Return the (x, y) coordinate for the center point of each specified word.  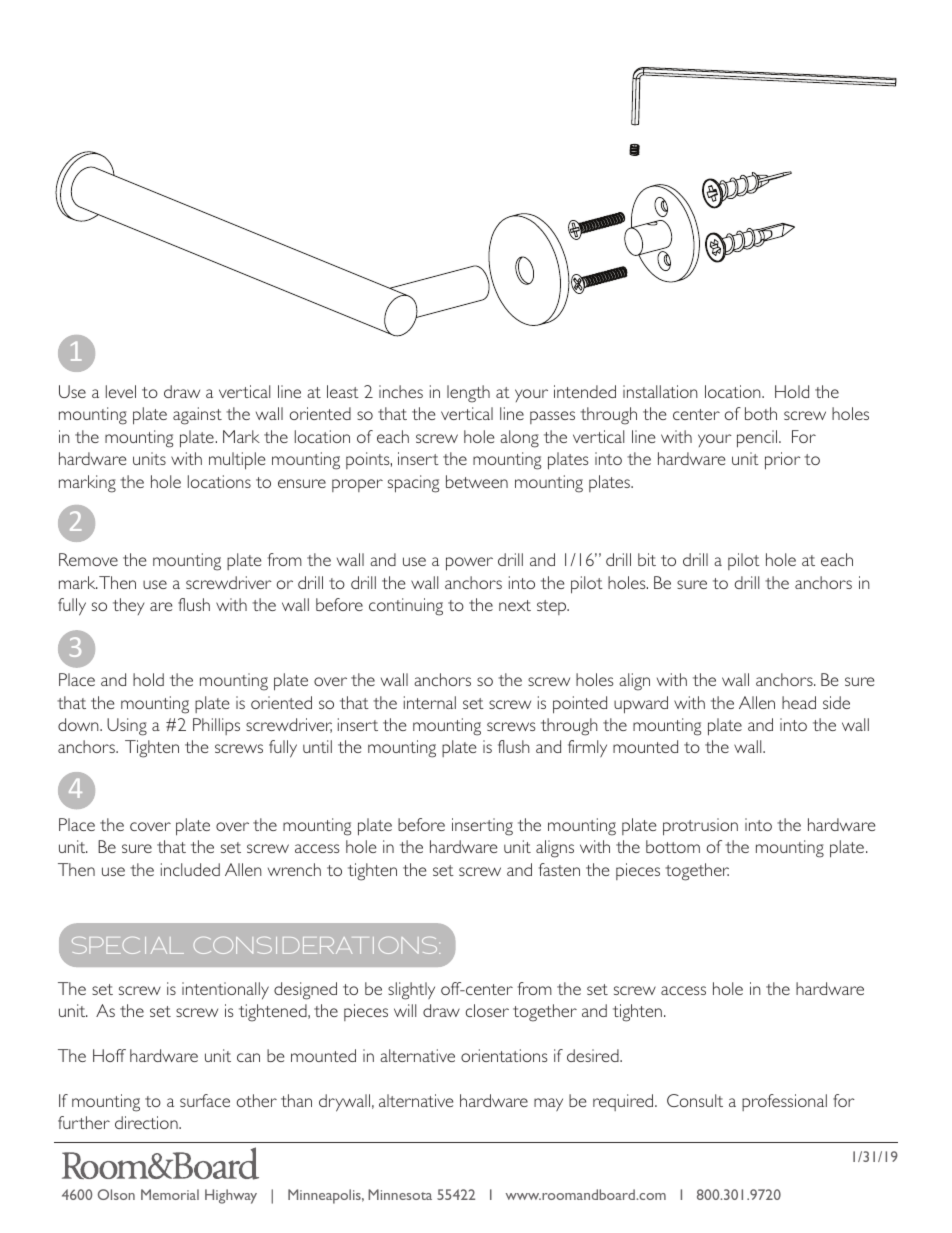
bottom (673, 846)
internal (430, 702)
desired (594, 1055)
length (468, 394)
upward (641, 705)
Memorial (170, 1194)
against (197, 416)
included (190, 869)
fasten (559, 869)
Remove (88, 559)
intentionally (225, 990)
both (761, 413)
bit (647, 559)
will (405, 1010)
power (469, 564)
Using (127, 727)
